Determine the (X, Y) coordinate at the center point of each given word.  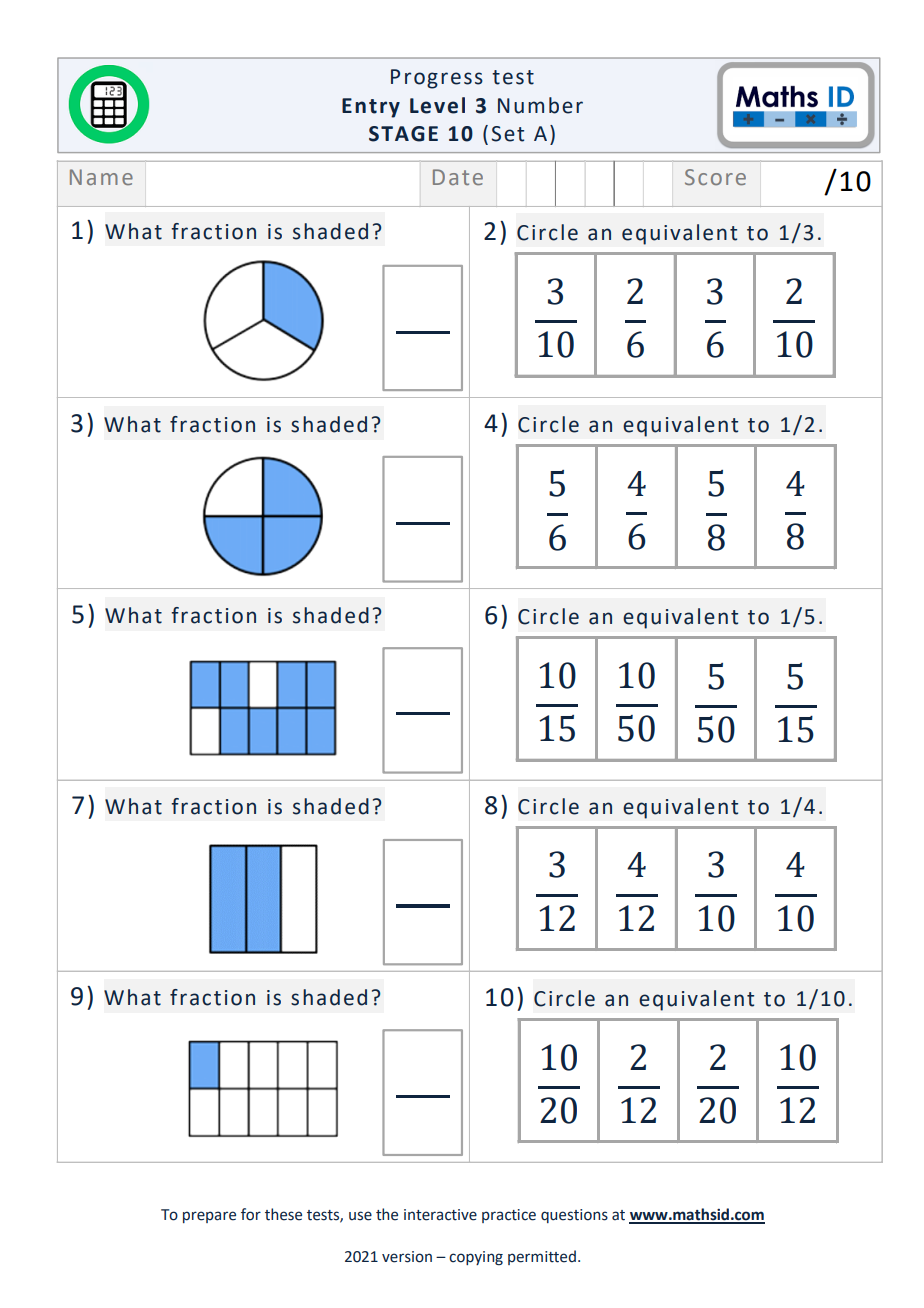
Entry (371, 108)
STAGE (403, 134)
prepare (209, 1217)
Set (508, 134)
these (283, 1214)
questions (574, 1216)
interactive (440, 1215)
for (251, 1214)
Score (715, 177)
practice (509, 1216)
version (407, 1257)
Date (458, 177)
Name (101, 177)
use (360, 1216)
